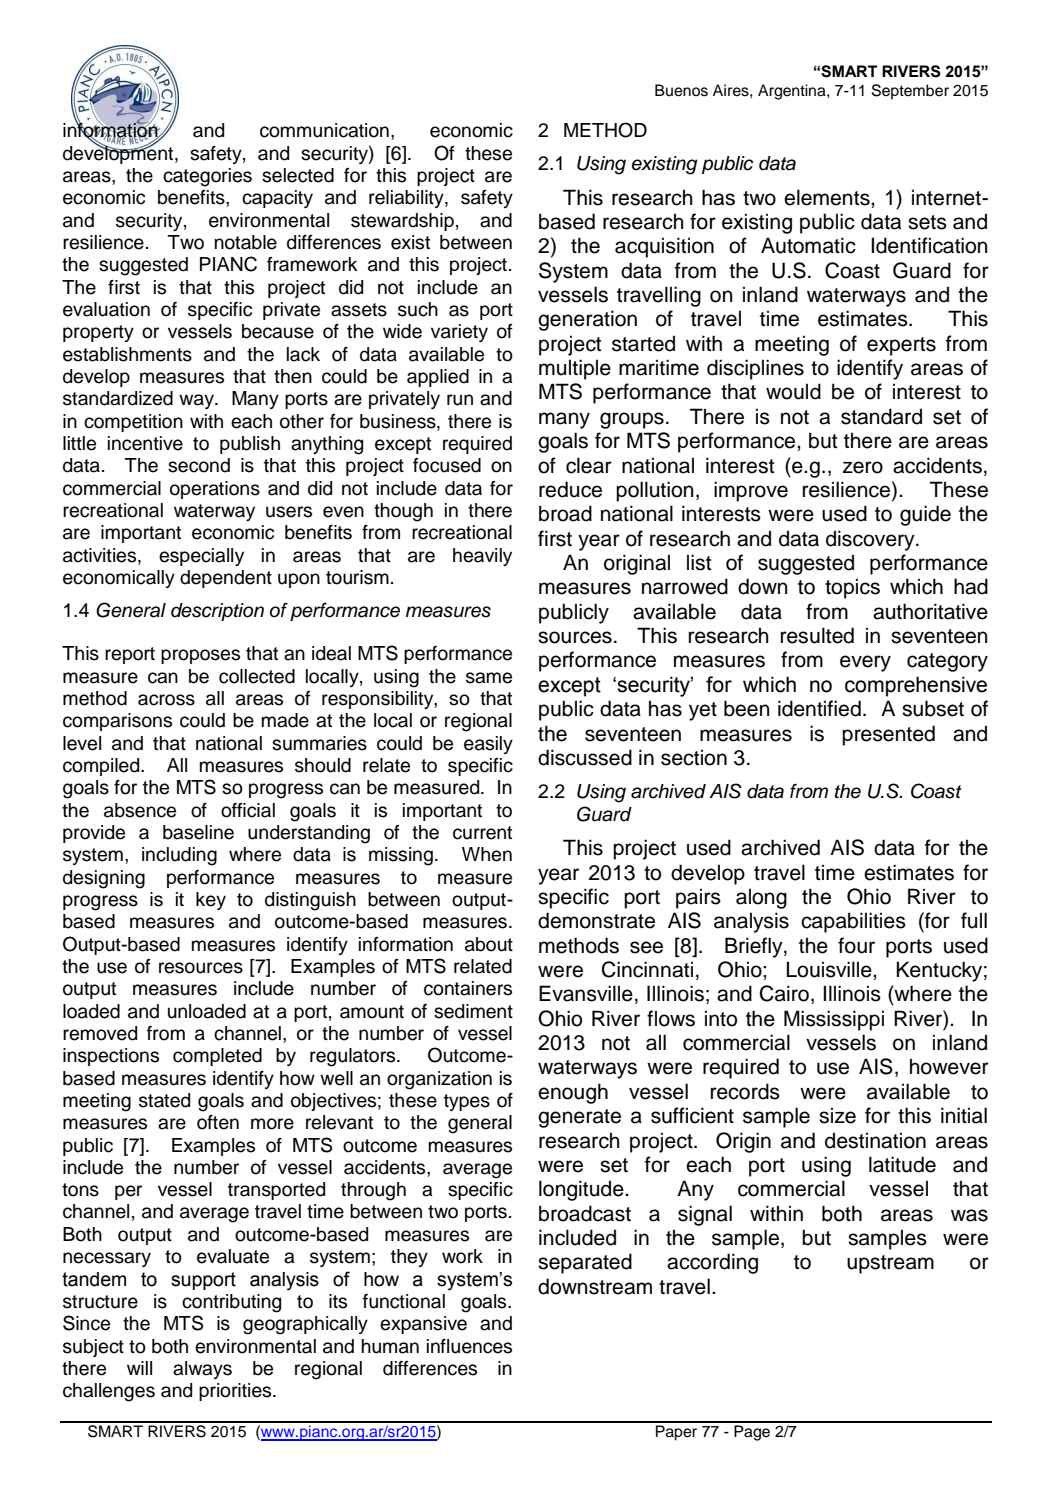  Describe the element at coordinates (207, 177) in the screenshot. I see `categories` at that location.
